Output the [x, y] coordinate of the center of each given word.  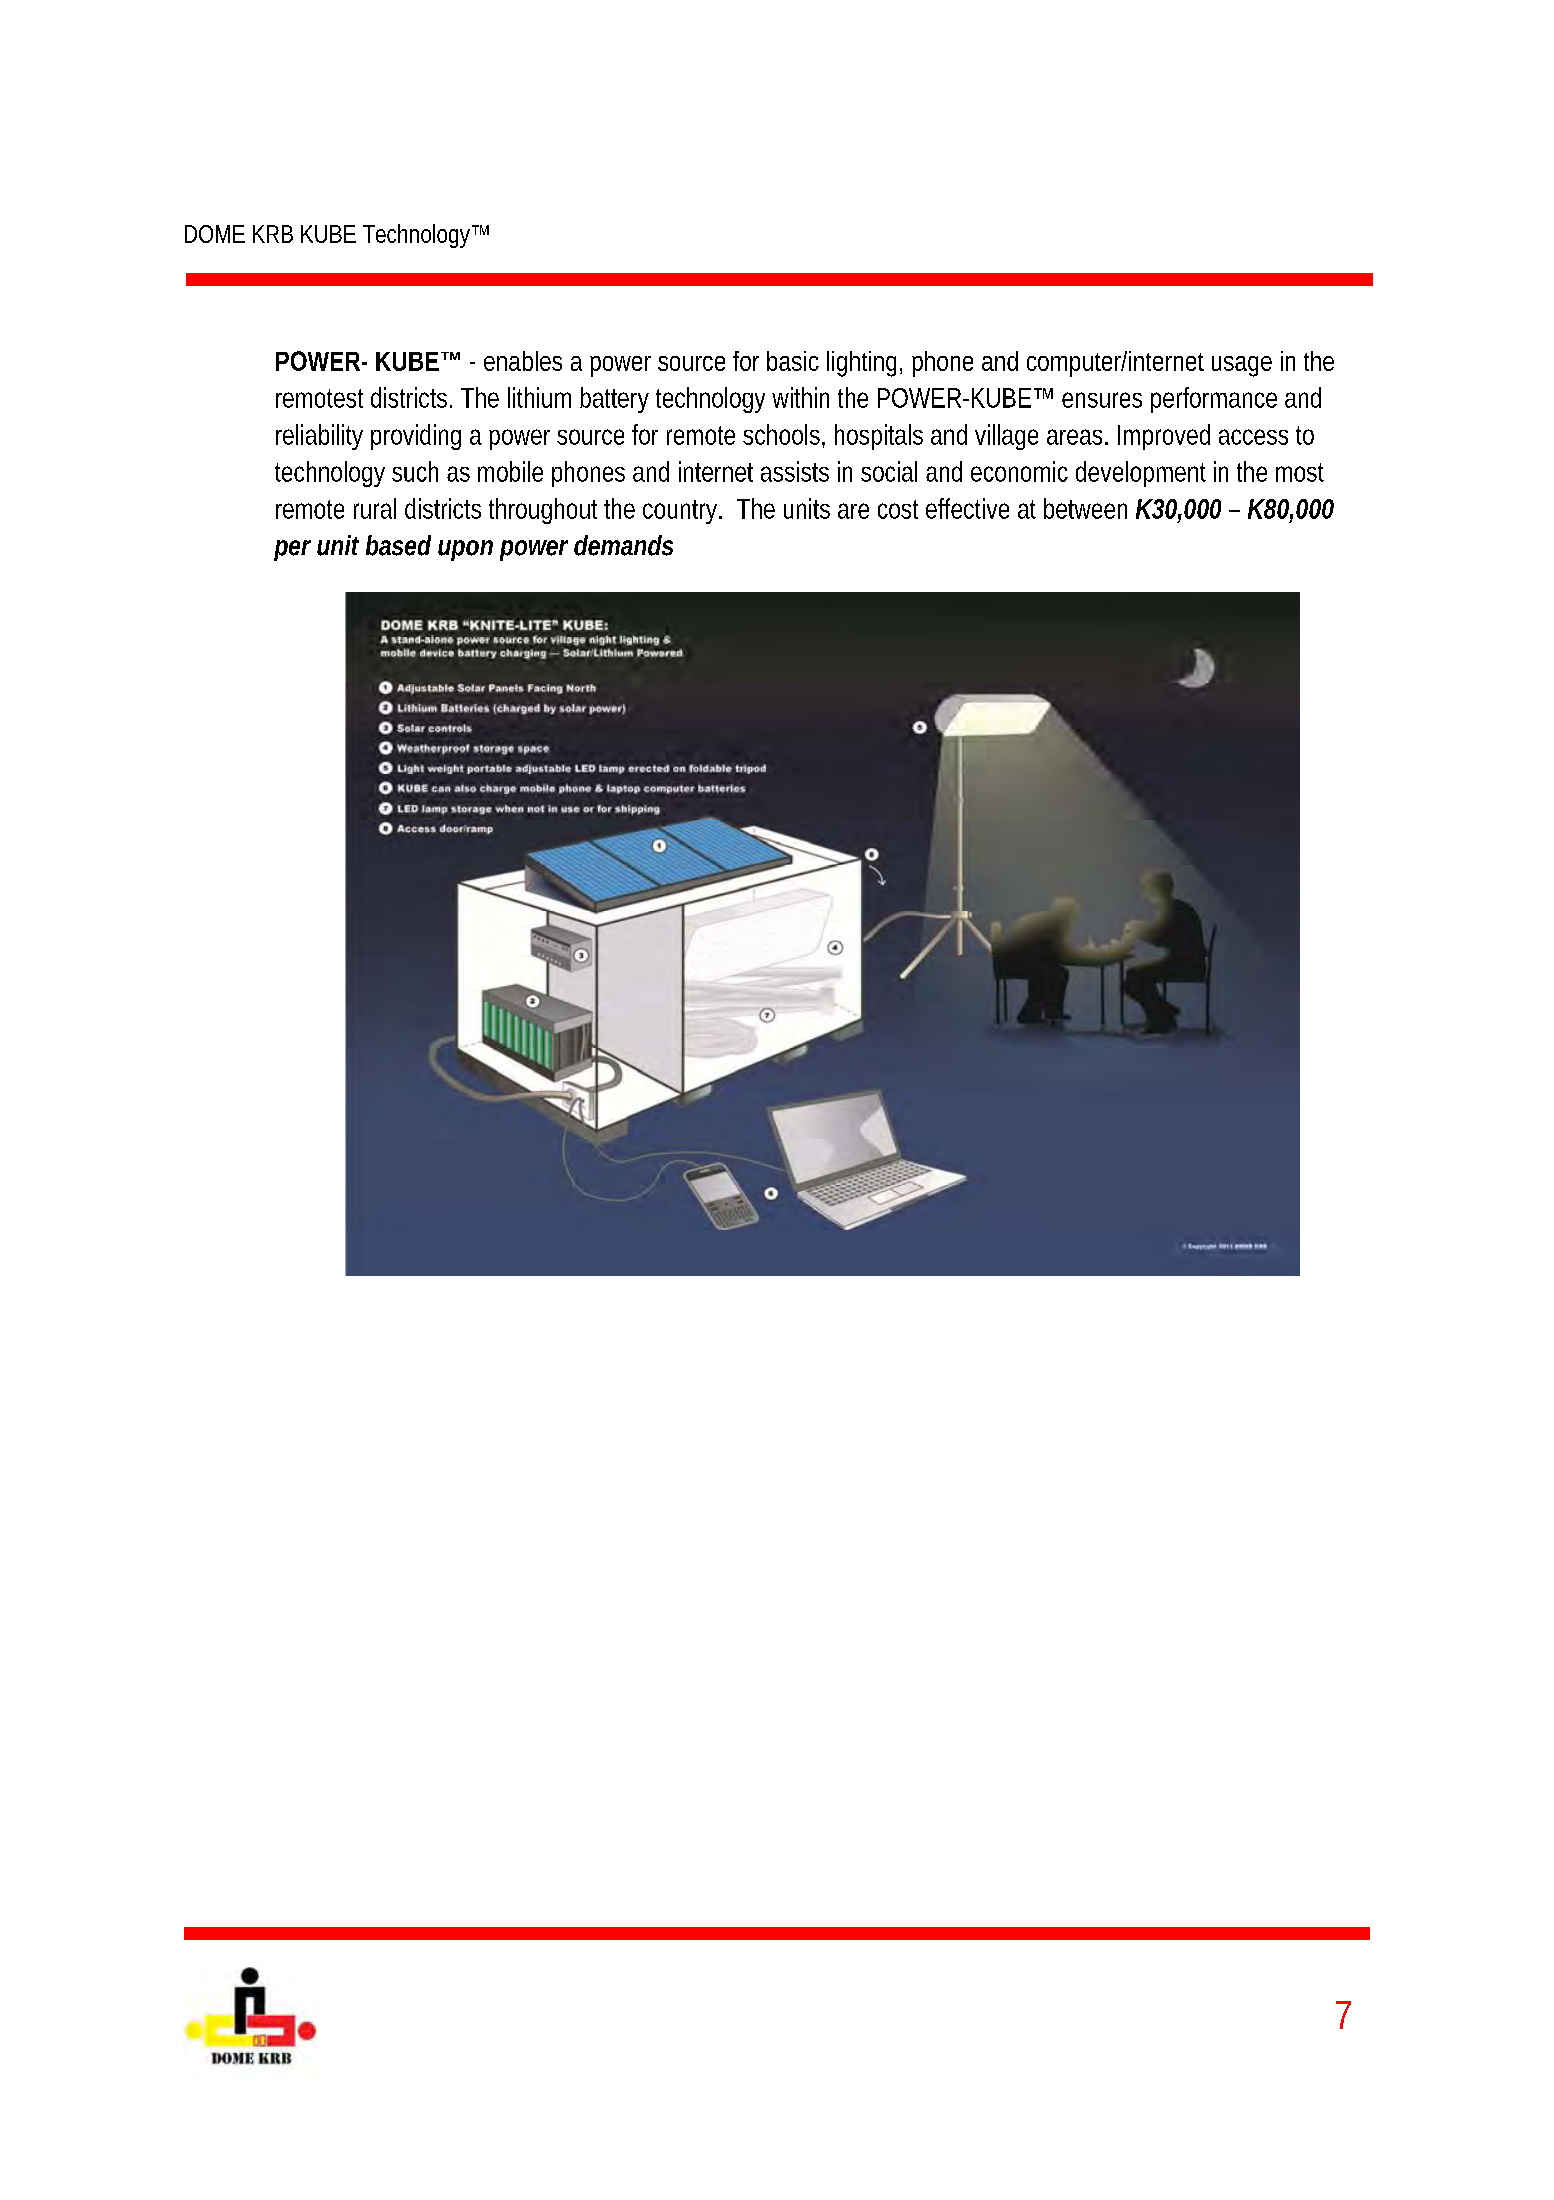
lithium [539, 397]
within [800, 397]
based [398, 545]
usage [1242, 366]
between [1085, 508]
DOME [215, 234]
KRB [273, 234]
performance [1214, 400]
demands [623, 545]
